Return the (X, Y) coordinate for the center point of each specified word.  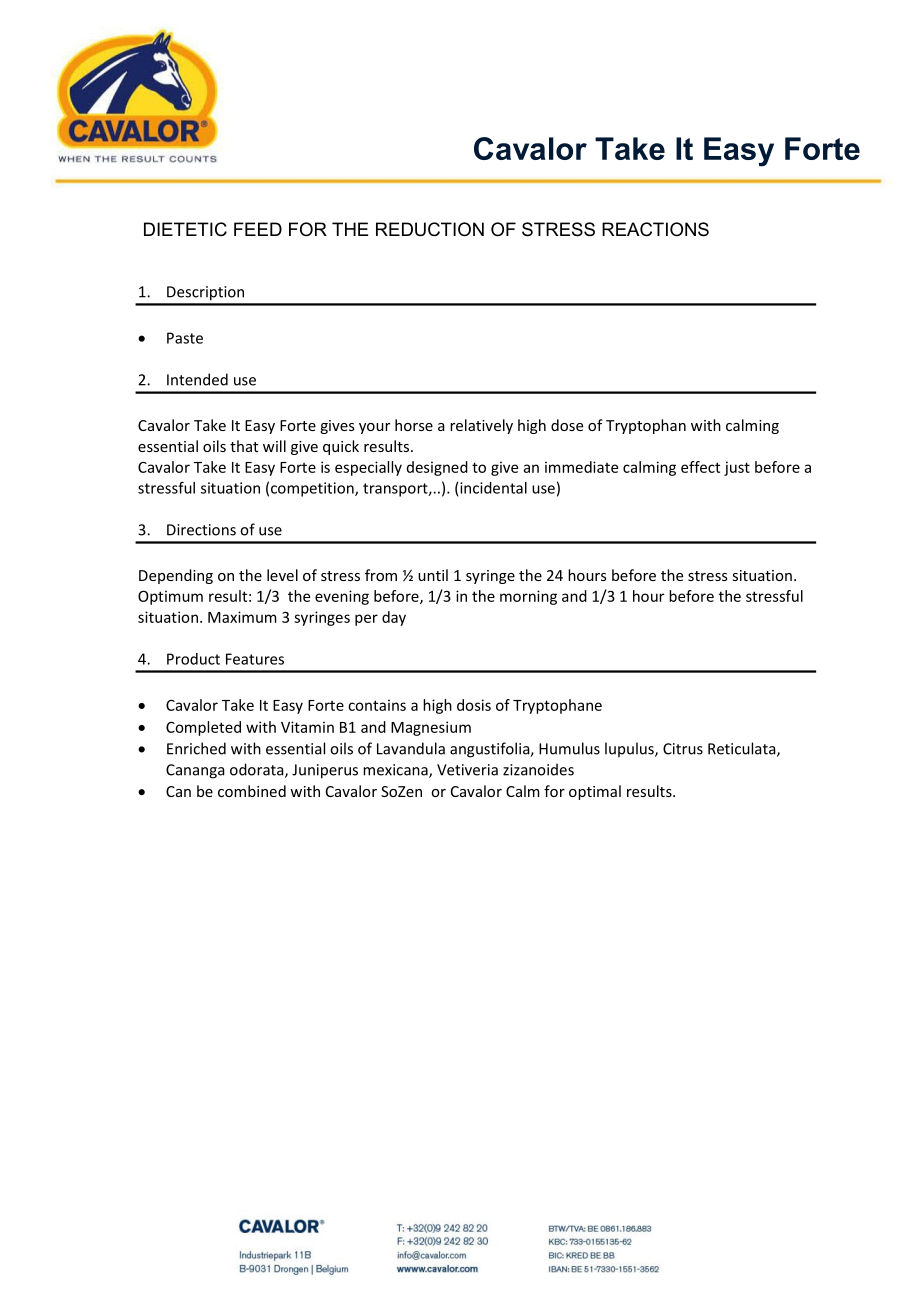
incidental (493, 488)
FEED (258, 229)
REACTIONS (655, 229)
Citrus (683, 749)
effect (700, 467)
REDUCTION (430, 229)
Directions (201, 530)
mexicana (396, 771)
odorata (258, 770)
